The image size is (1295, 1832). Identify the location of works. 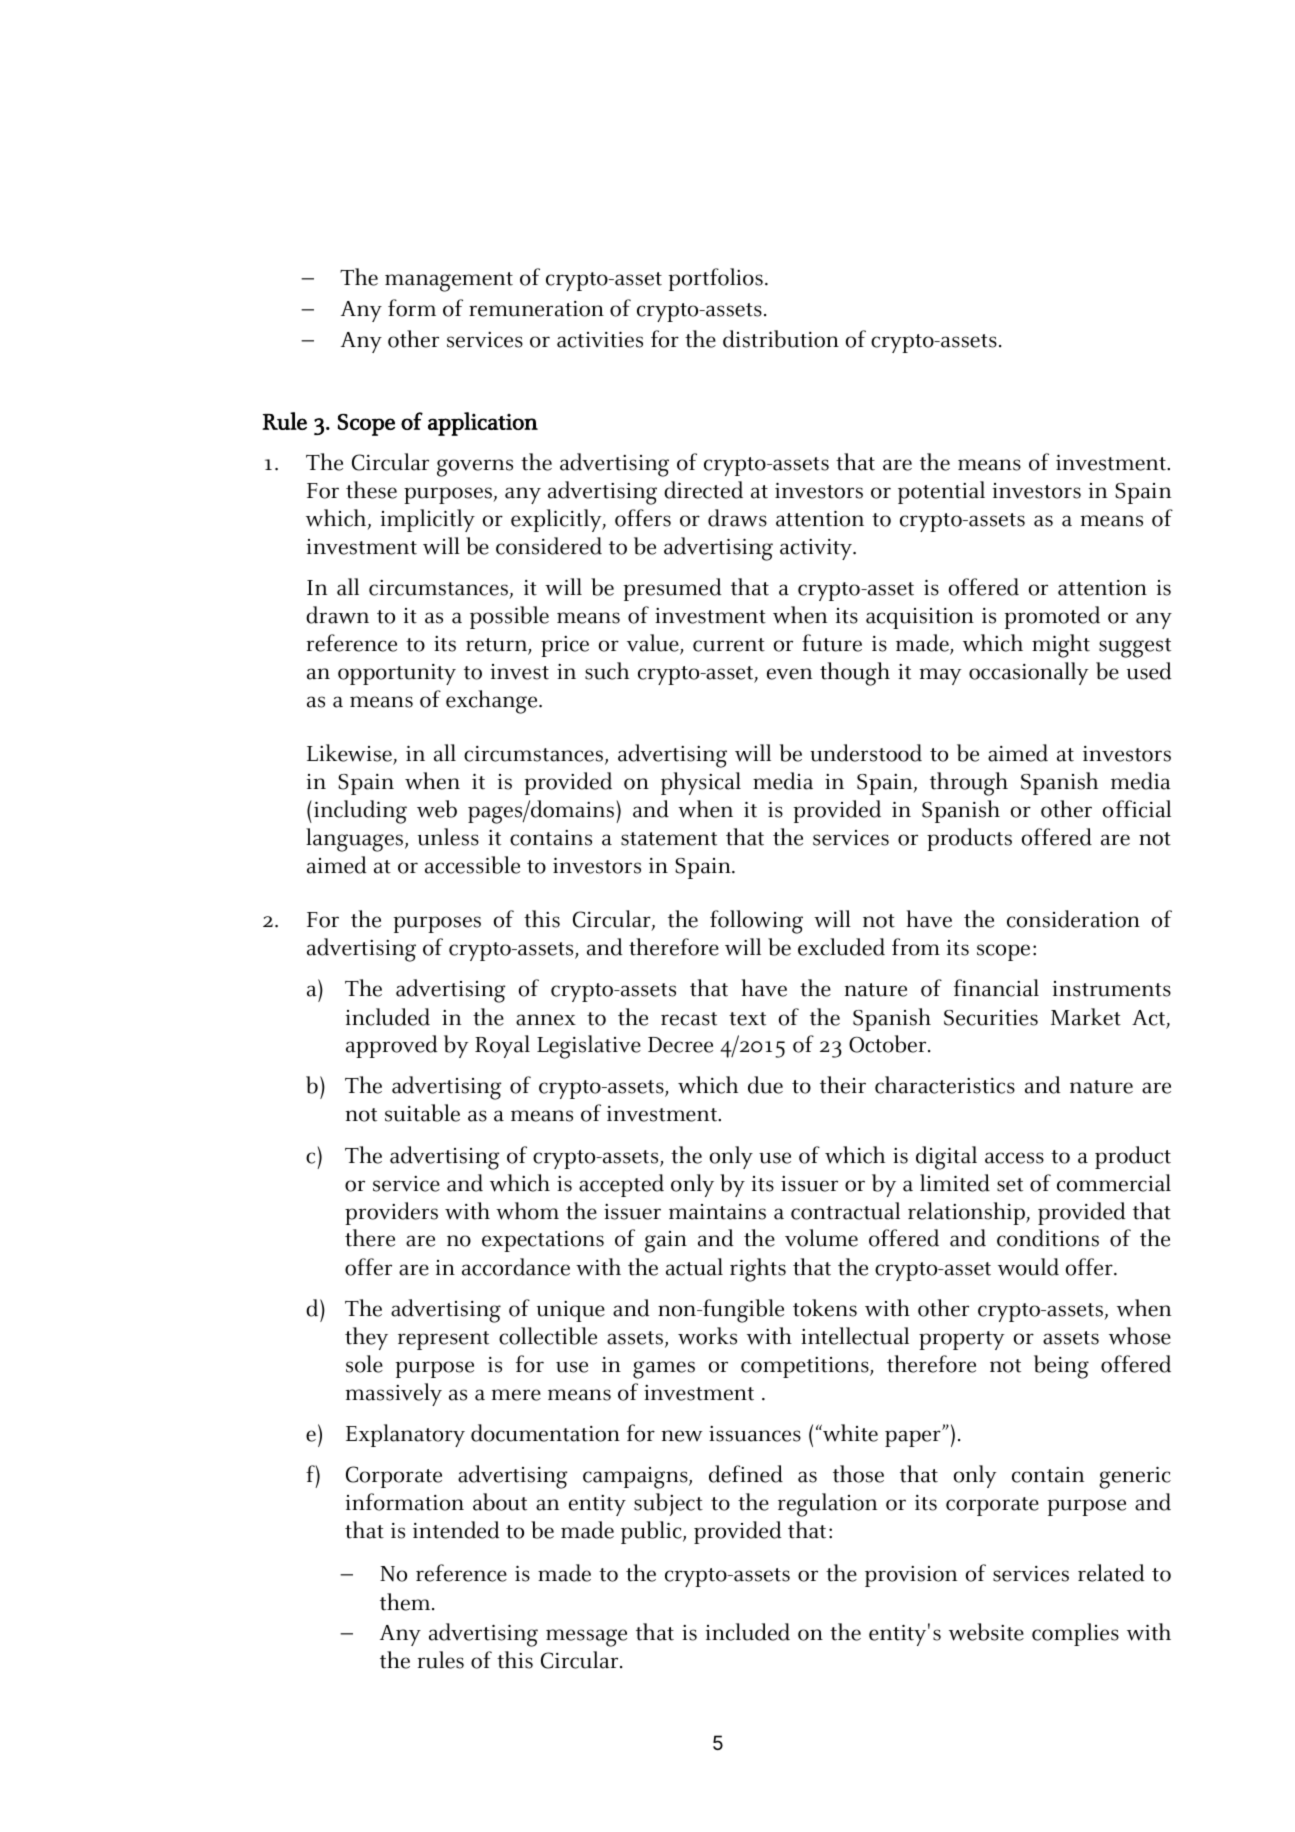
(707, 1336).
